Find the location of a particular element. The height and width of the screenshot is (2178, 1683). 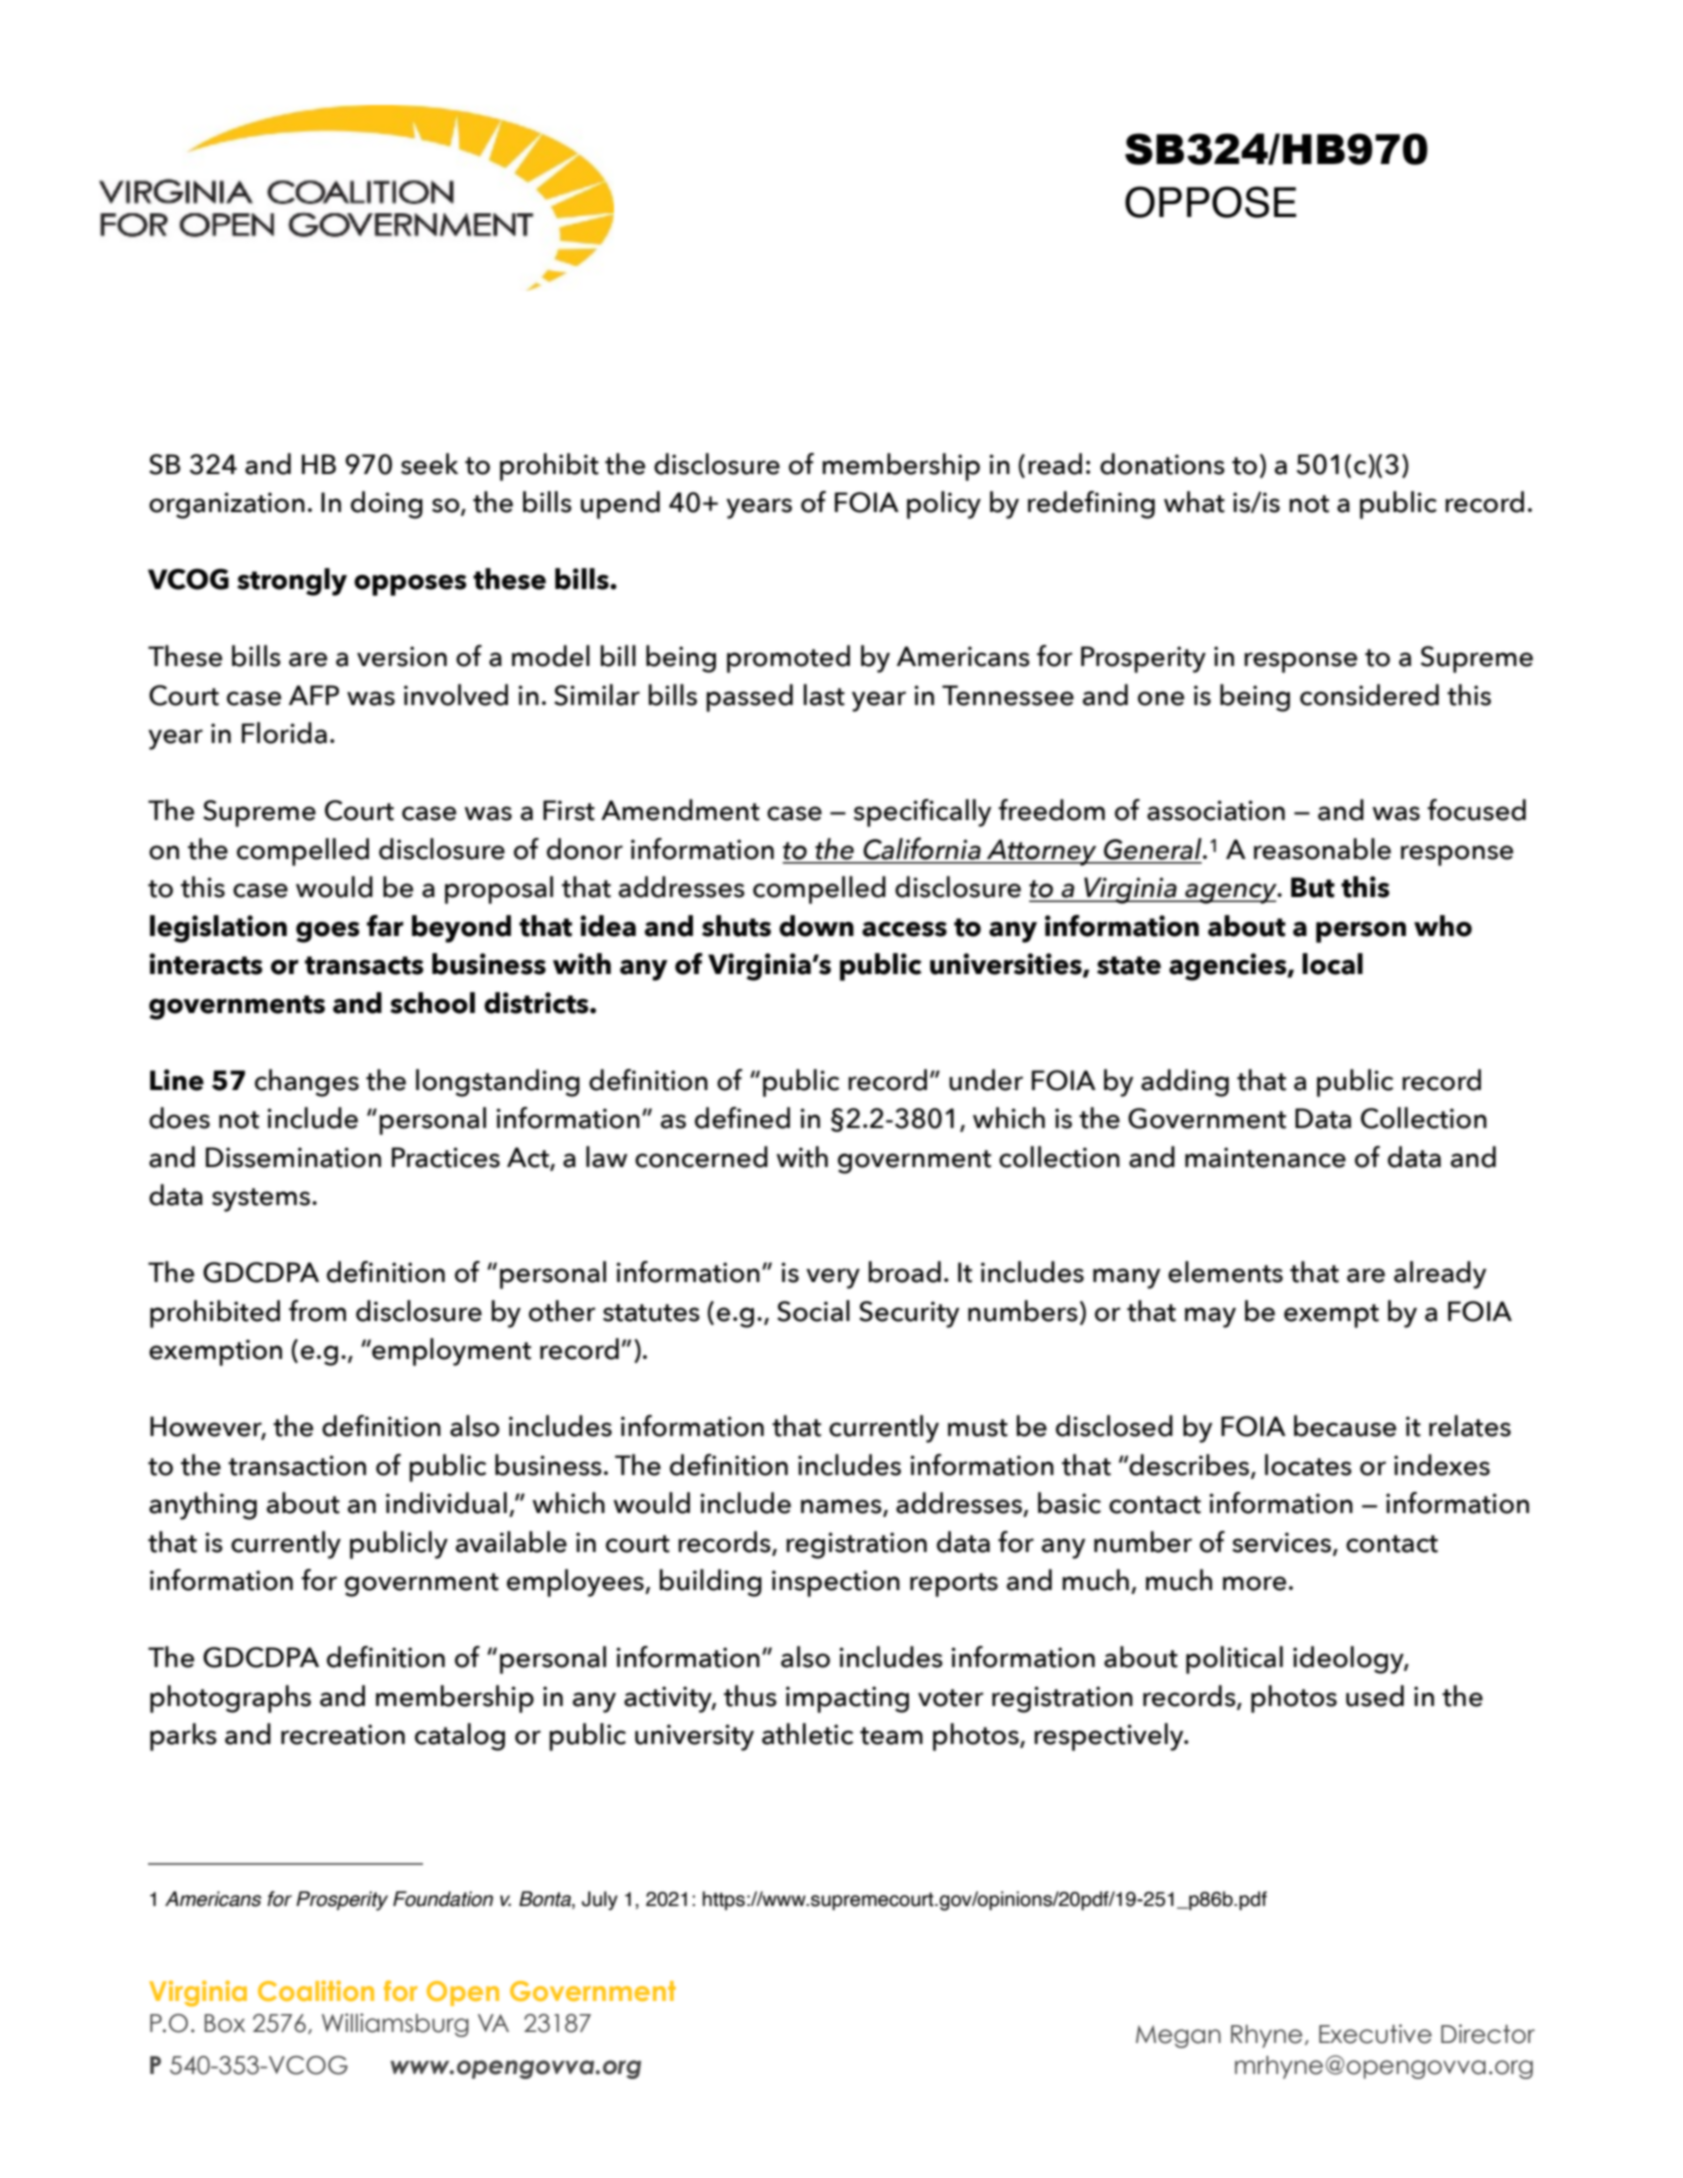

from is located at coordinates (317, 1311).
